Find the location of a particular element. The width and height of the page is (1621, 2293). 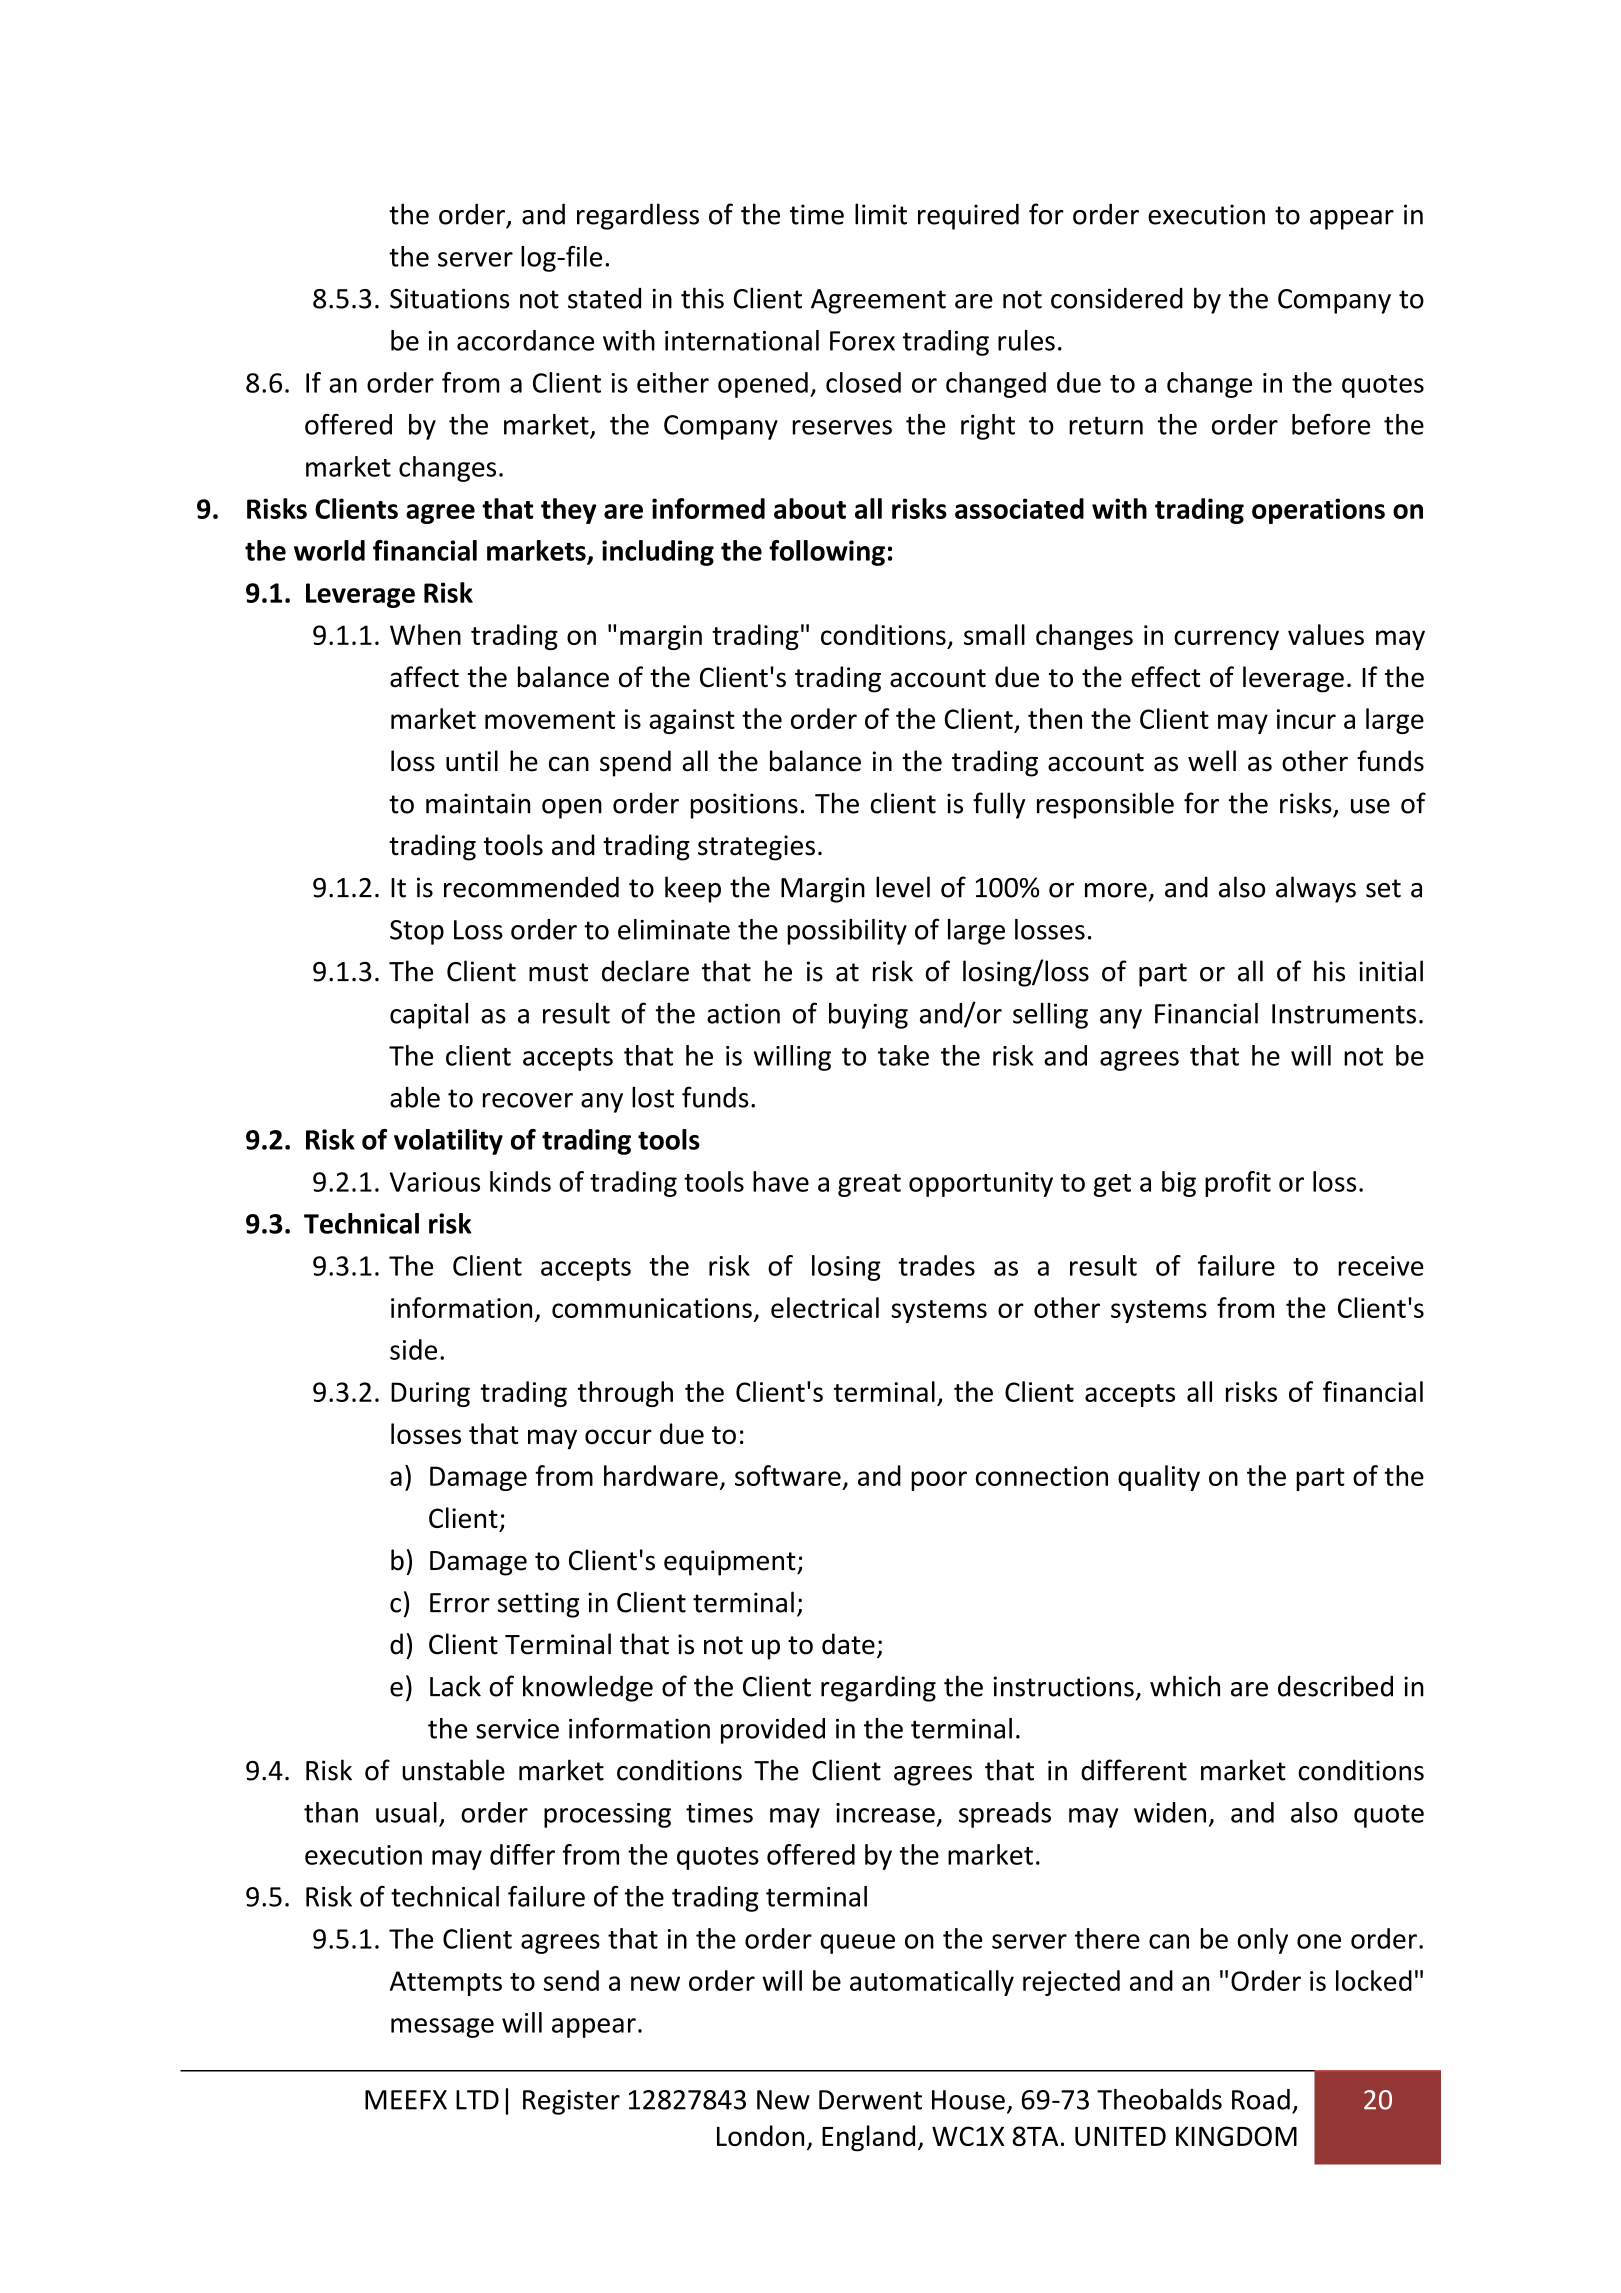

level is located at coordinates (903, 887).
